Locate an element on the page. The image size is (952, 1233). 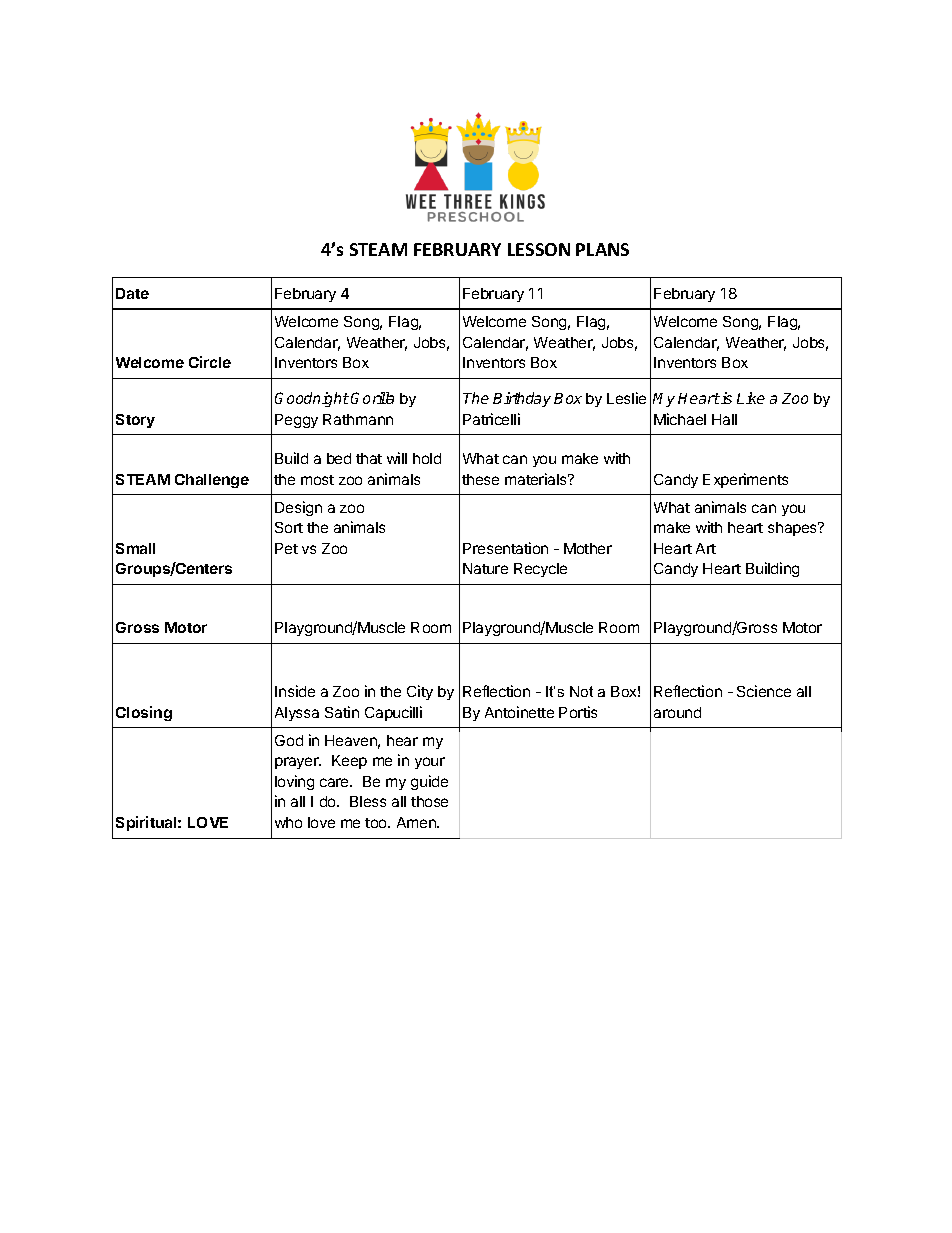
Inside is located at coordinates (295, 691).
